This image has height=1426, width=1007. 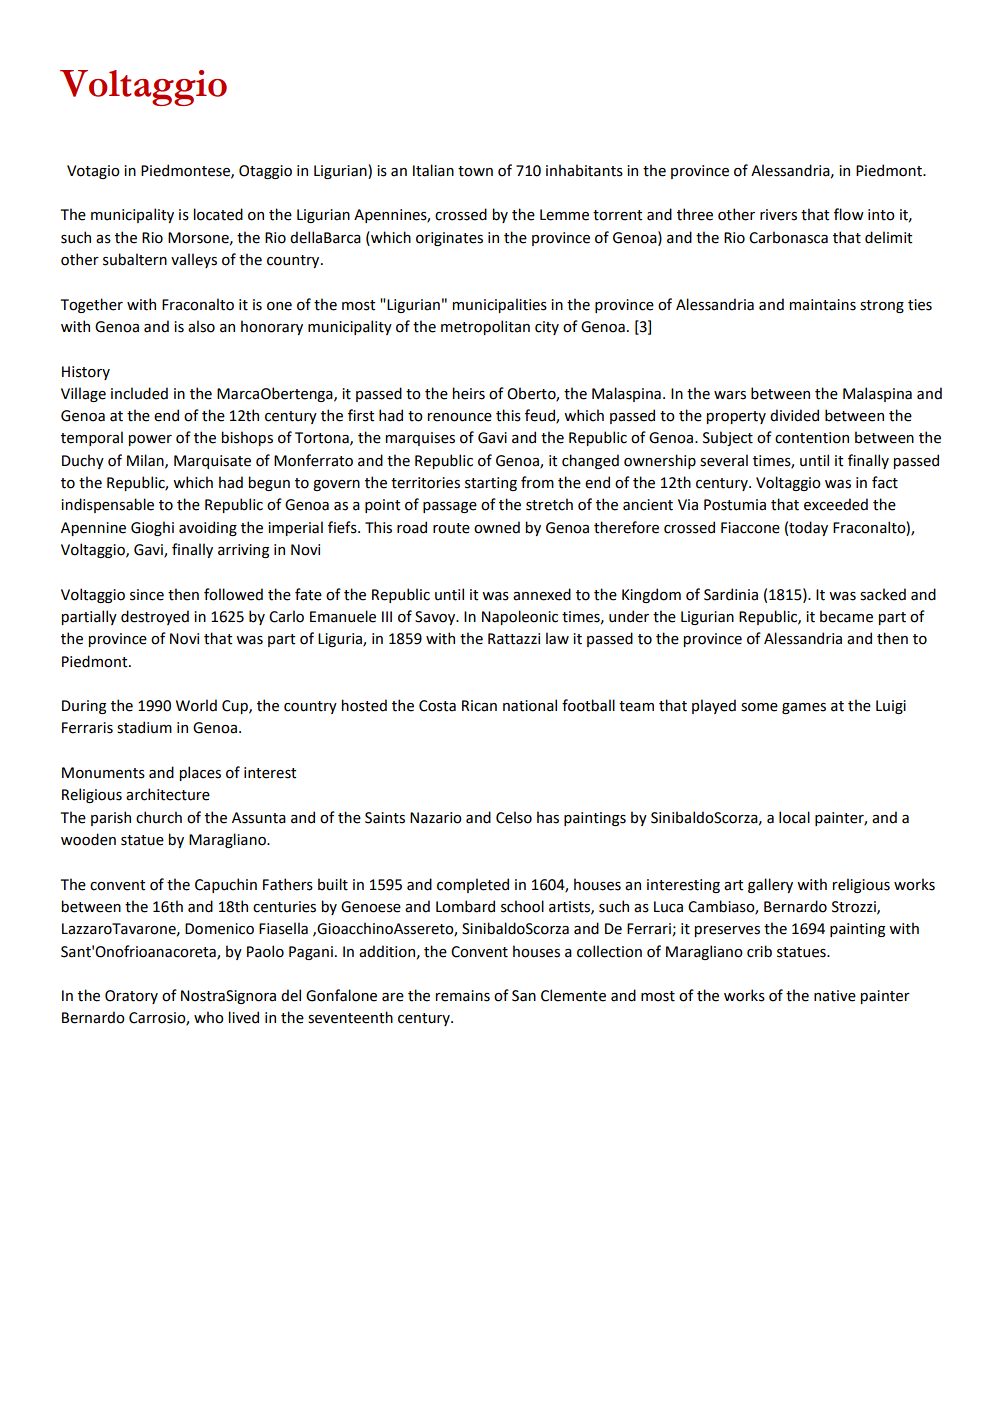 What do you see at coordinates (131, 997) in the image?
I see `Oratory` at bounding box center [131, 997].
